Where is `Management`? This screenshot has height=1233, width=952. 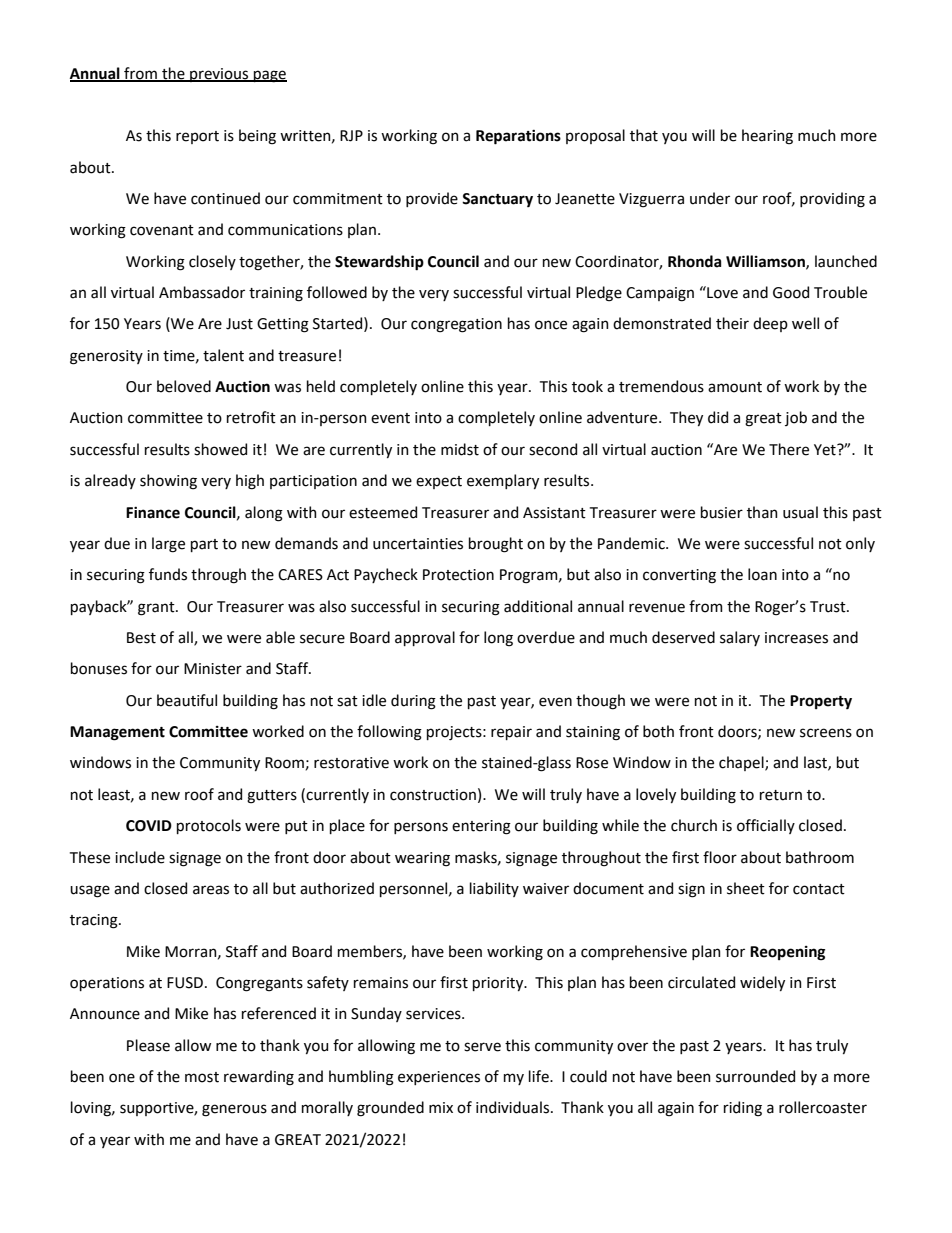 Management is located at coordinates (117, 733).
